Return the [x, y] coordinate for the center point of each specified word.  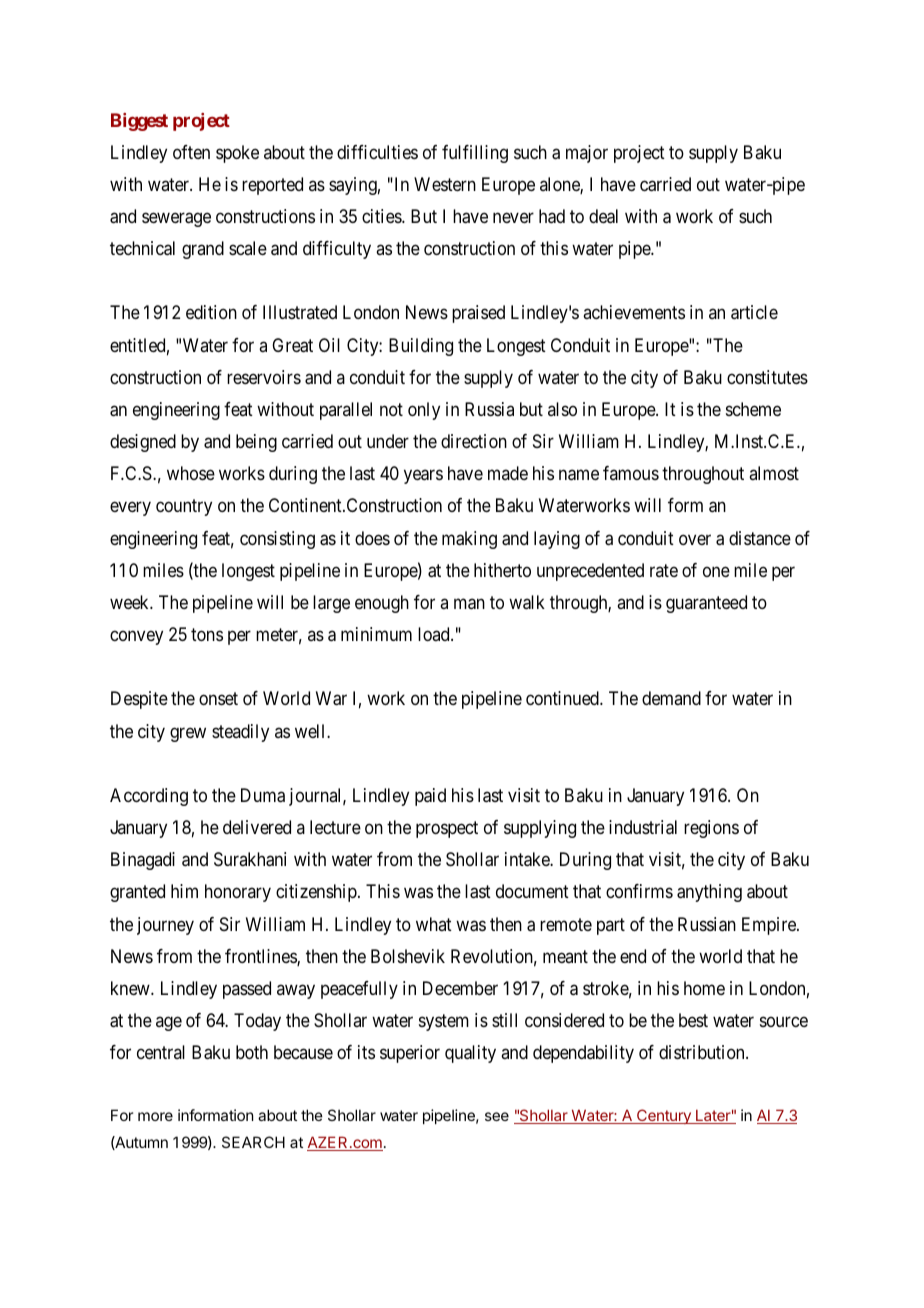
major [587, 154]
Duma [263, 795]
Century [664, 1116]
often [191, 152]
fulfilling [475, 154]
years [423, 477]
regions [711, 829]
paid [430, 797]
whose [191, 473]
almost [774, 473]
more [155, 1116]
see [497, 1116]
